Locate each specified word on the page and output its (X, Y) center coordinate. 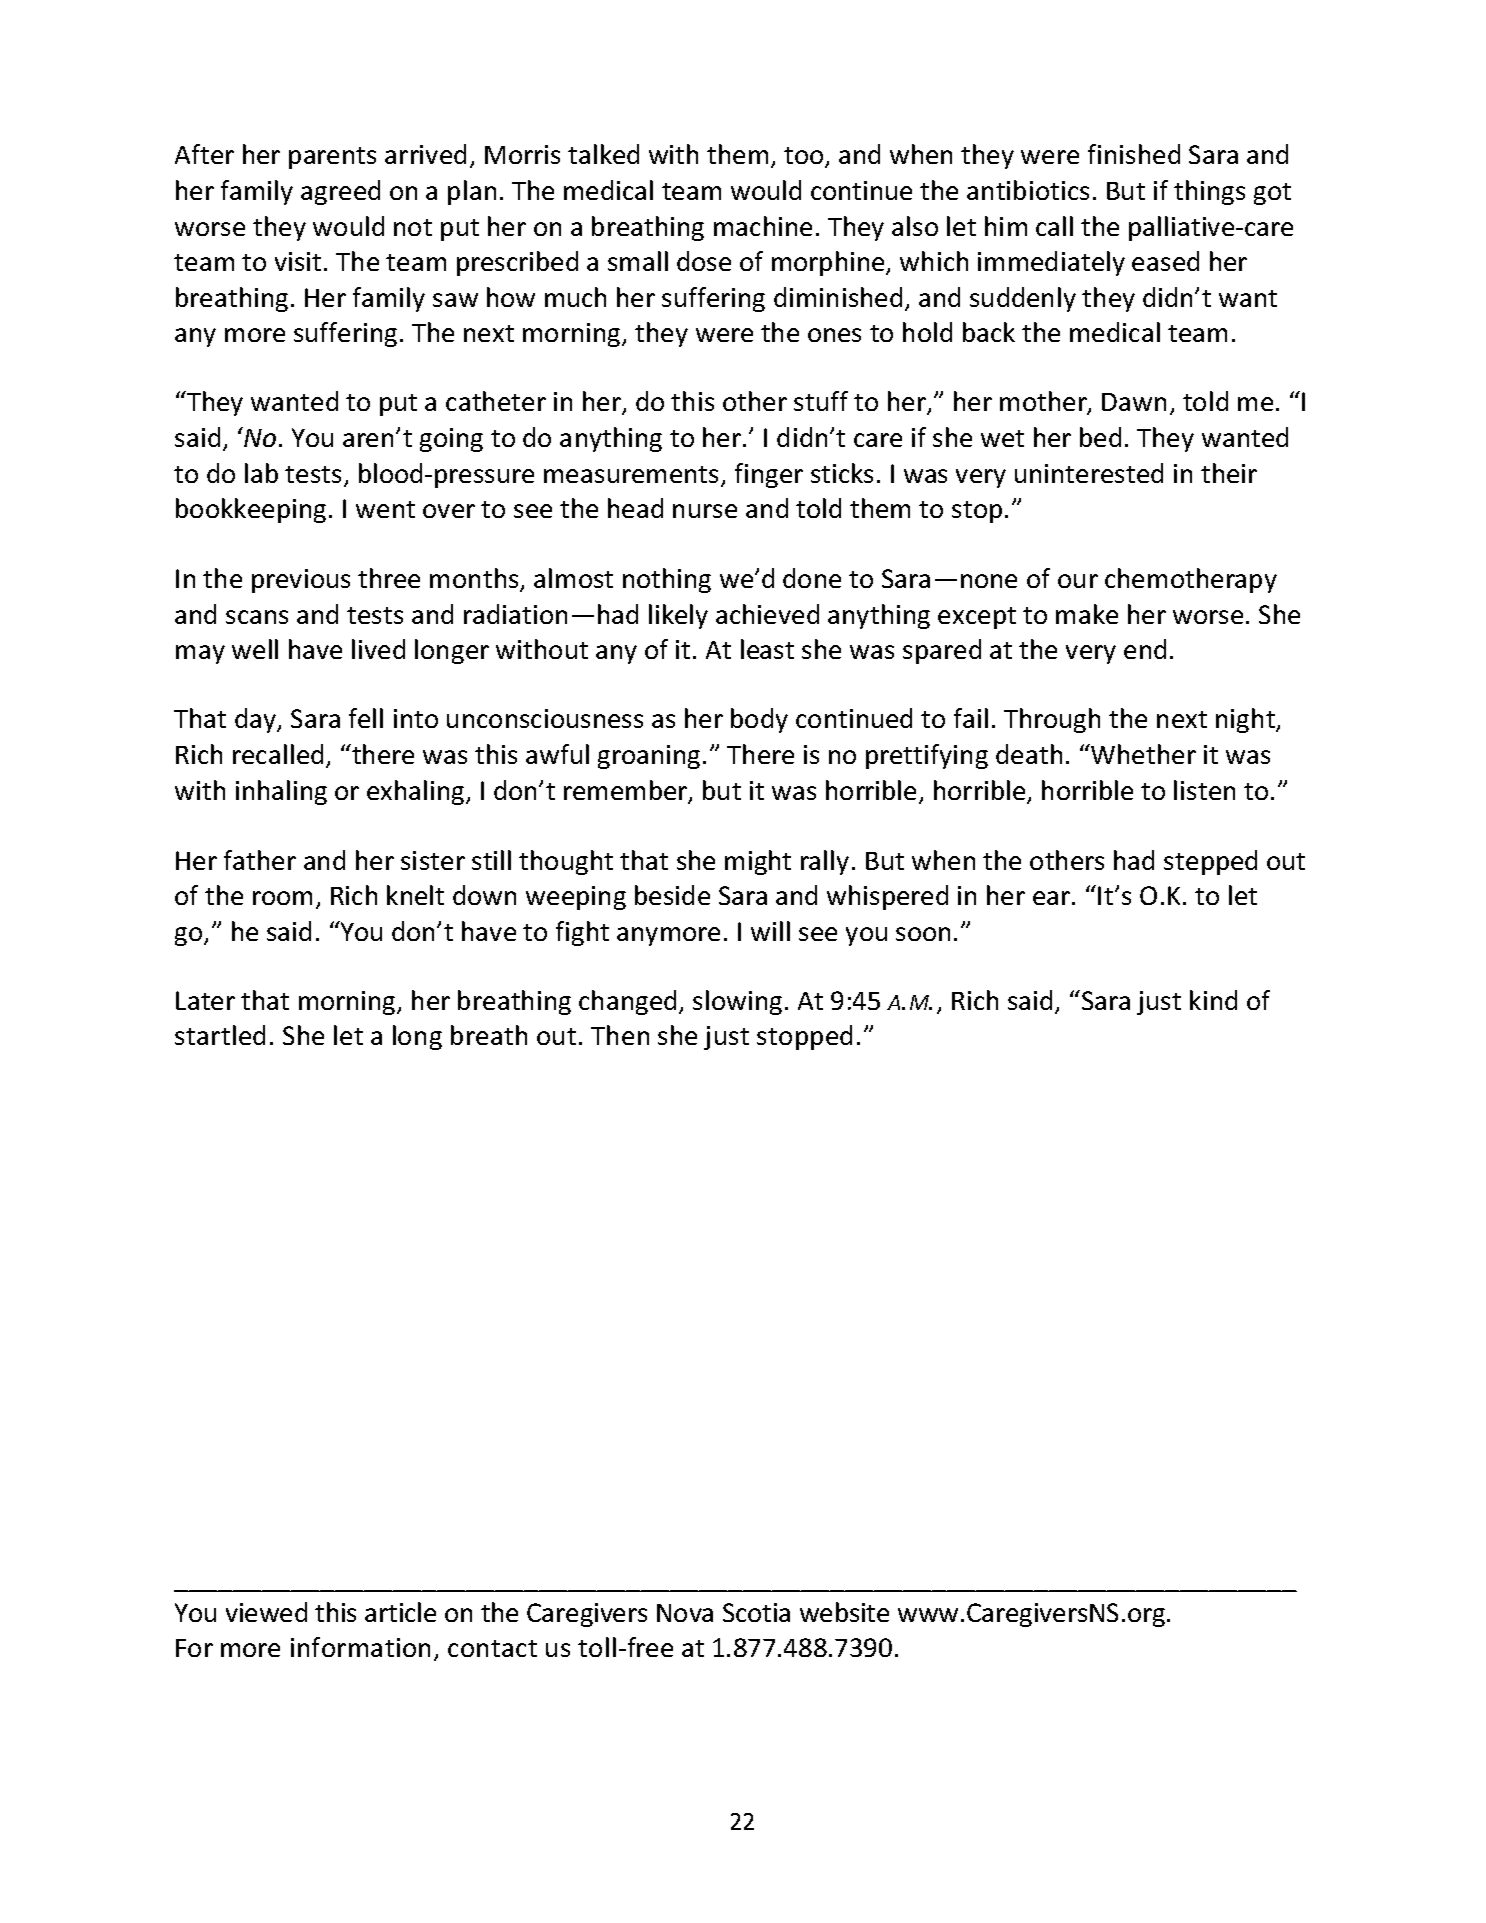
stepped (1210, 862)
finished (1134, 154)
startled (220, 1035)
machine (763, 226)
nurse (705, 511)
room (282, 898)
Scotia (756, 1612)
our (1078, 581)
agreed (340, 192)
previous (301, 581)
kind (1213, 1000)
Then (620, 1035)
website (844, 1612)
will (770, 931)
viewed (266, 1612)
